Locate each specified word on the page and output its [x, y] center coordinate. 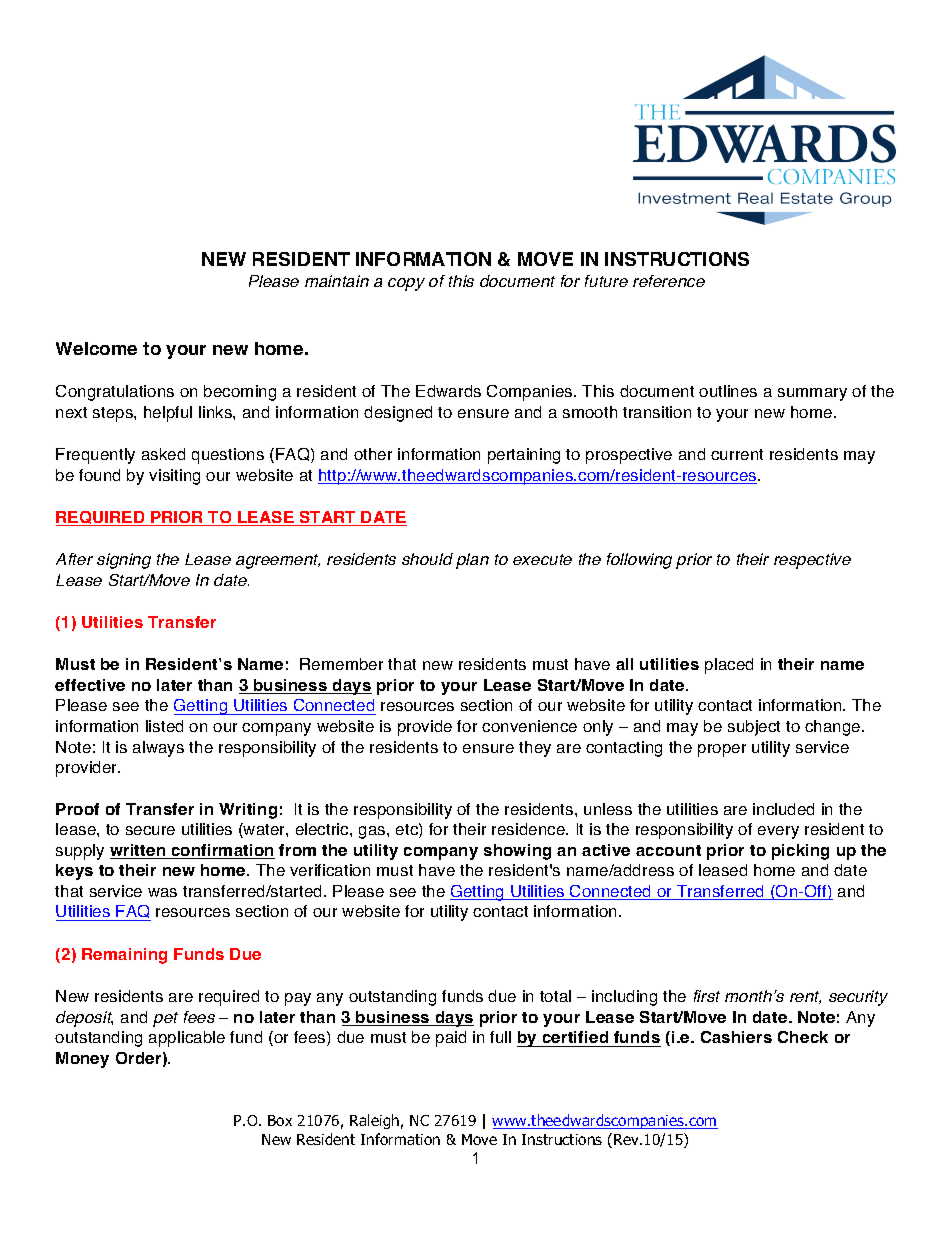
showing [517, 852]
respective [812, 561]
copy [406, 284]
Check [803, 1037]
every [778, 832]
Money [82, 1060]
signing [124, 561]
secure [150, 830]
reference [669, 281]
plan [472, 561]
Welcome [96, 348]
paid [451, 1039]
